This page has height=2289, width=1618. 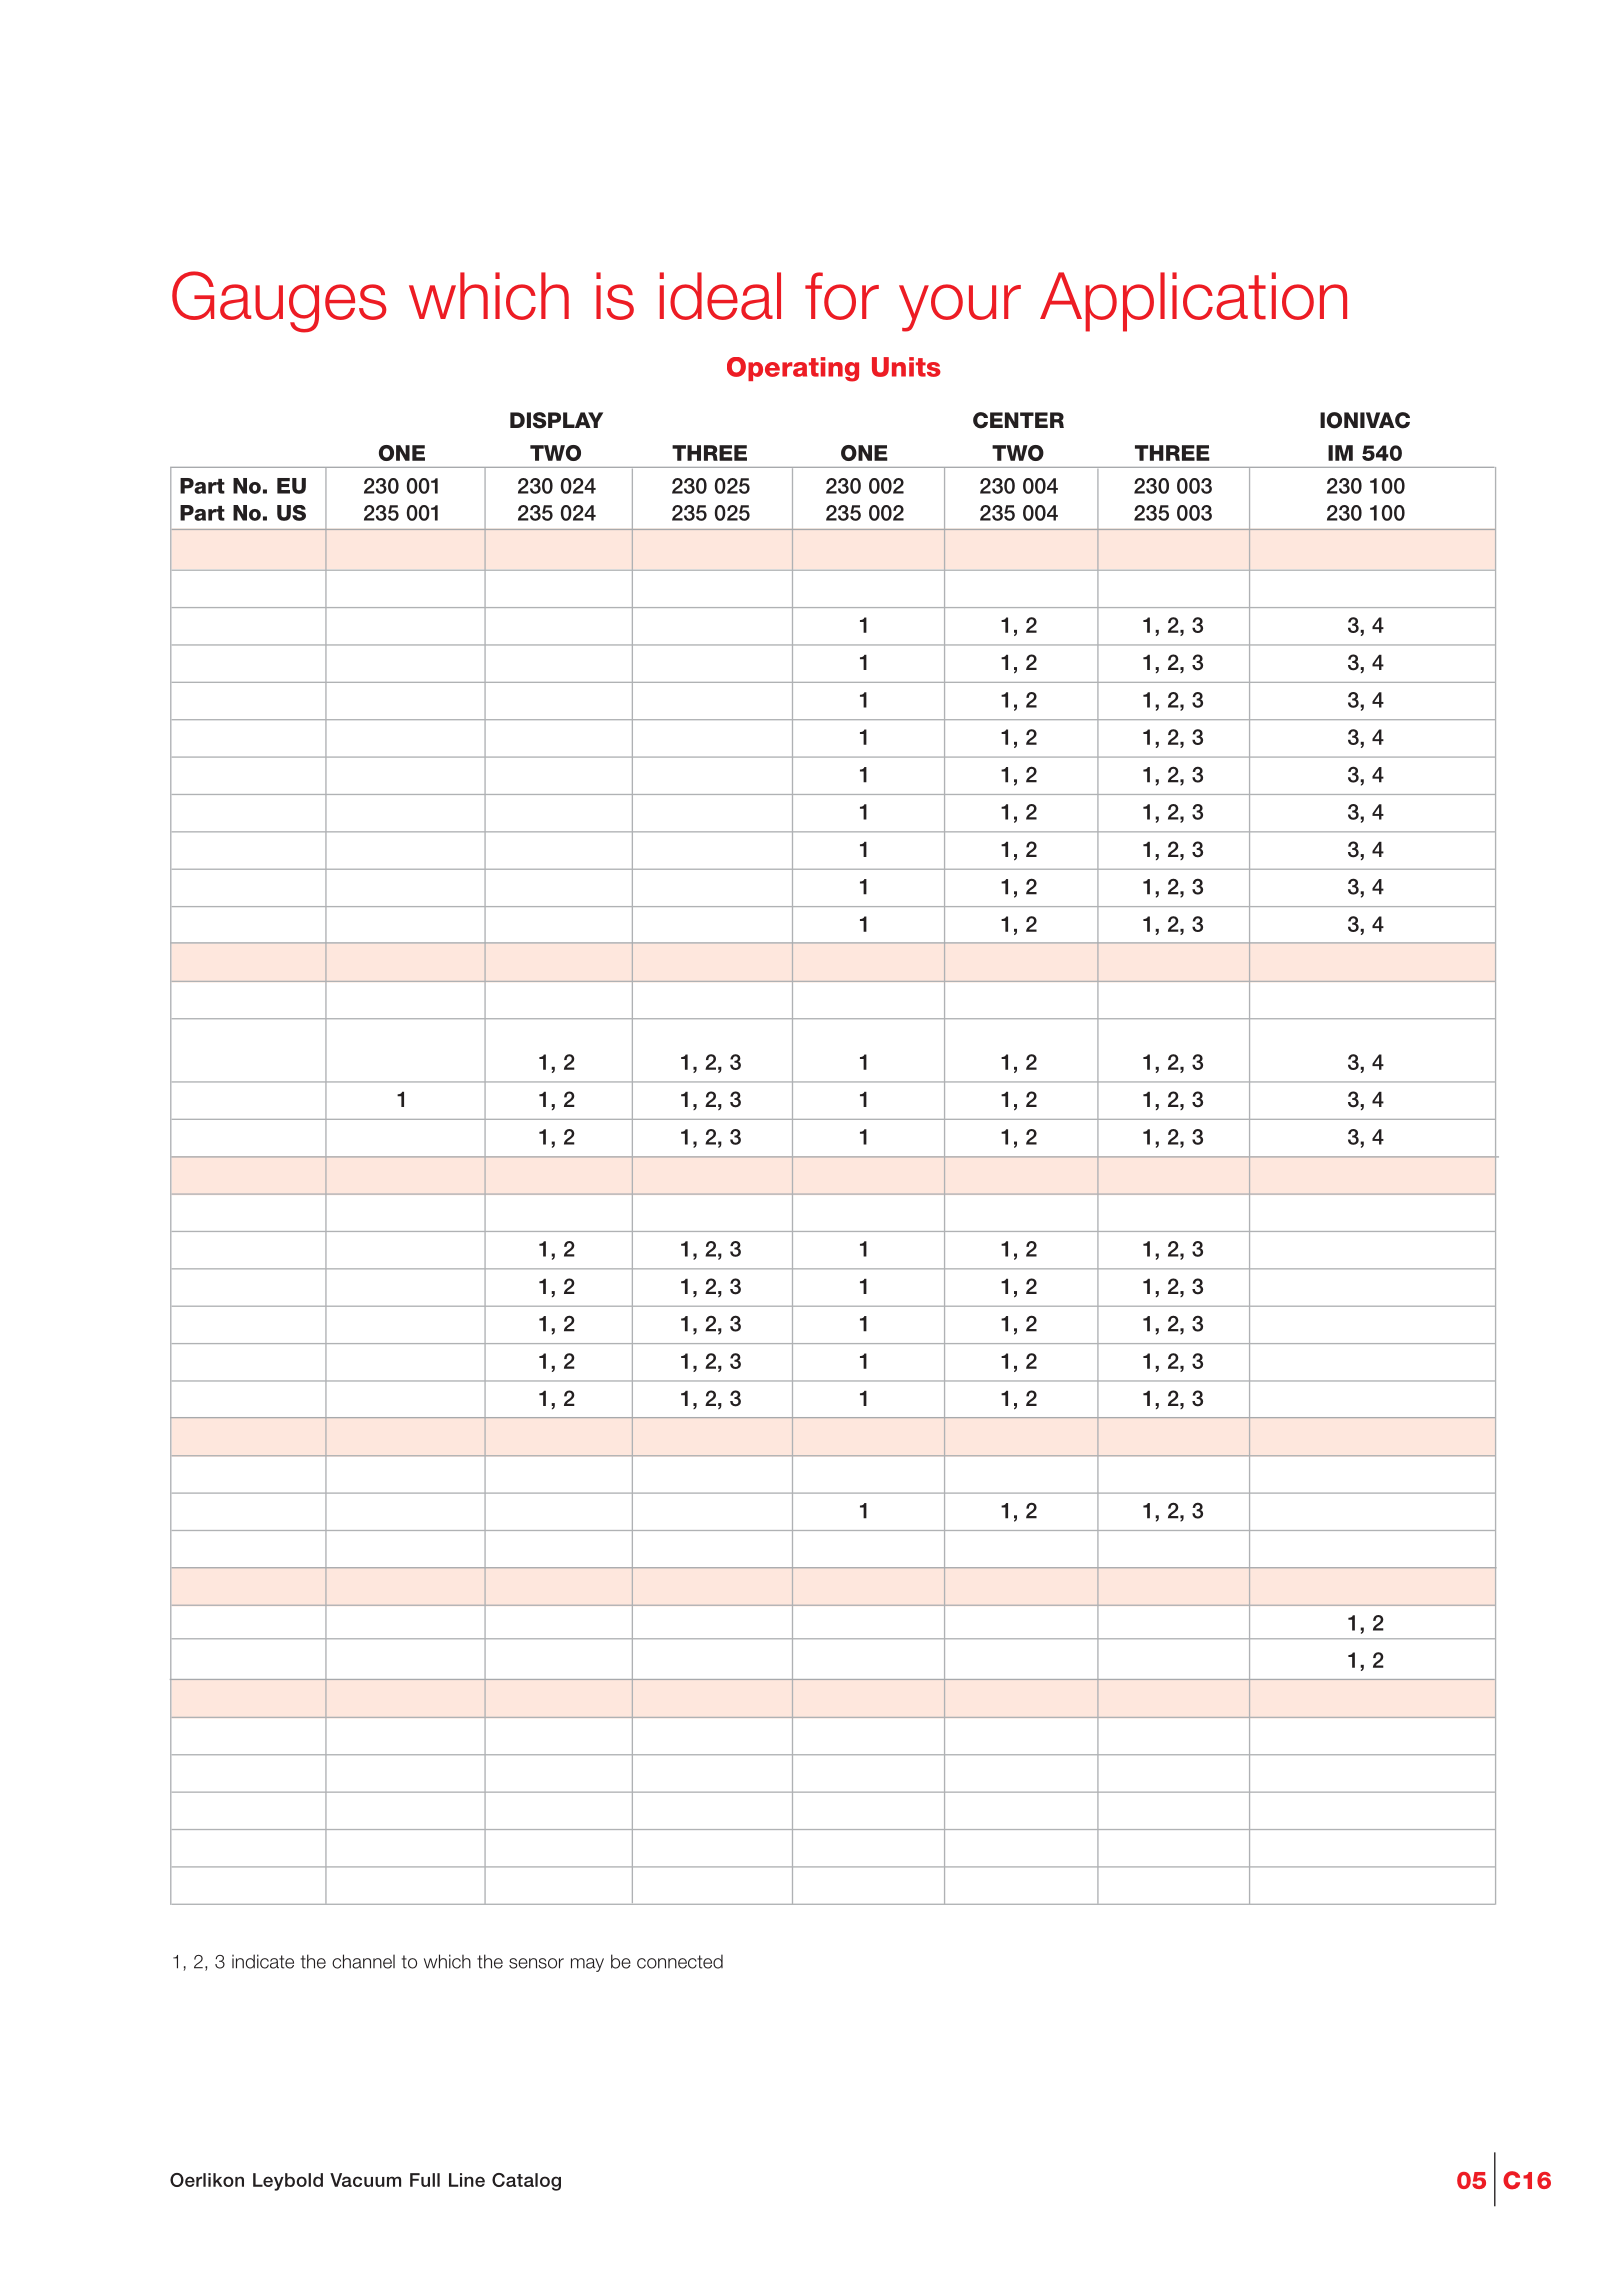 What do you see at coordinates (720, 296) in the page?
I see `ideal` at bounding box center [720, 296].
